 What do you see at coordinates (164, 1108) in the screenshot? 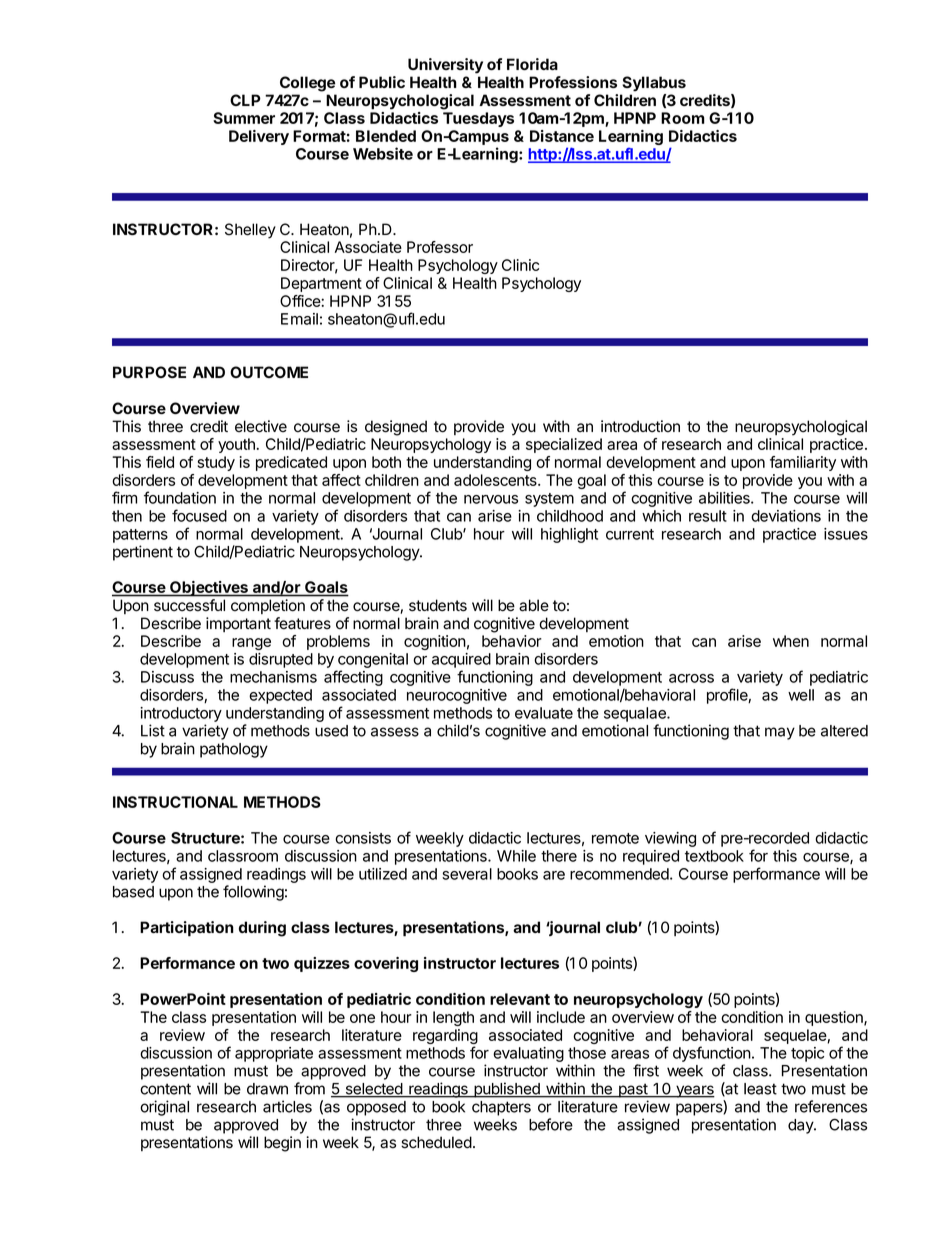
I see `original` at bounding box center [164, 1108].
